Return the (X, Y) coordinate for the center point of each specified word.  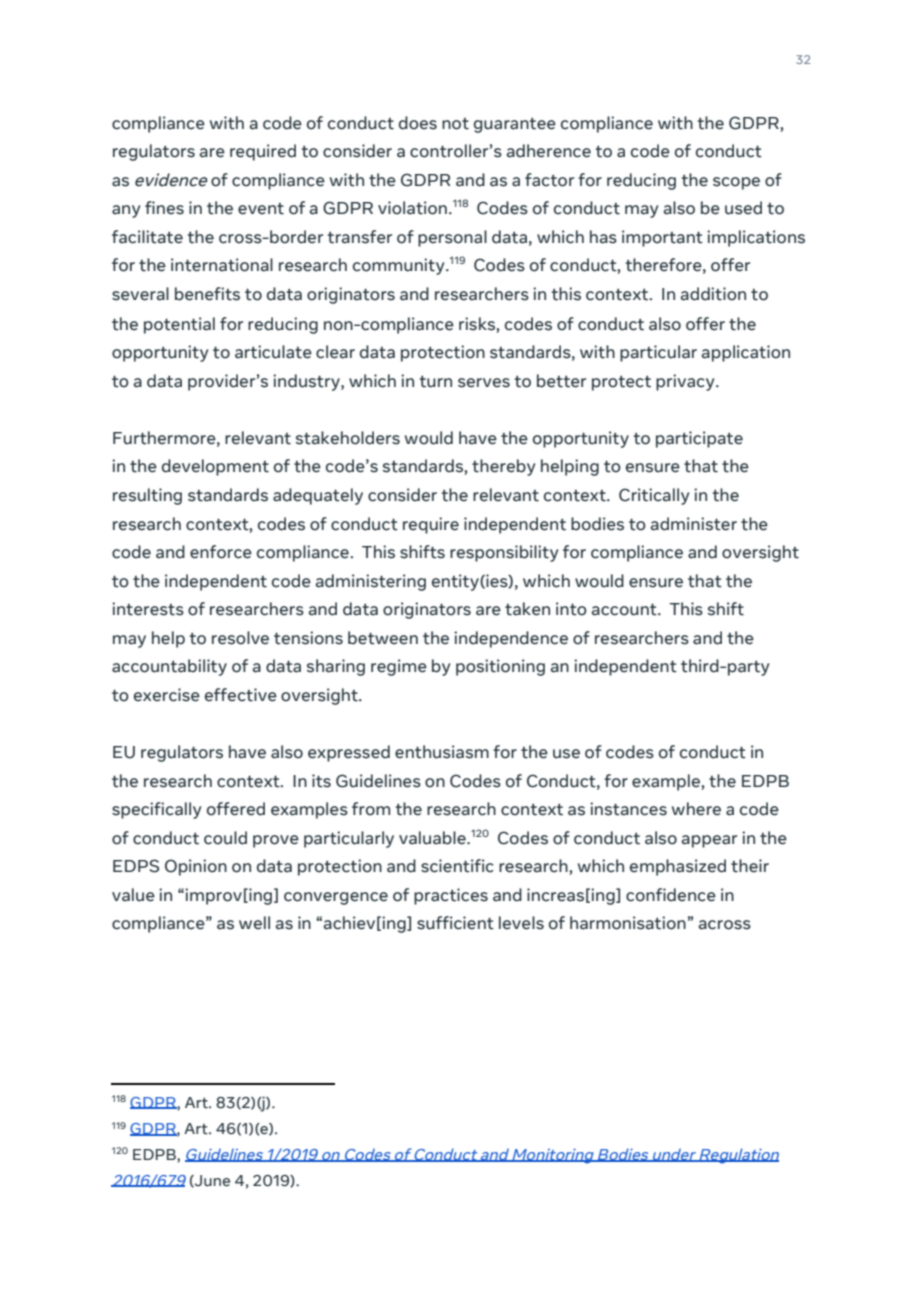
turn (435, 382)
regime (399, 667)
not (455, 124)
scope (736, 183)
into (571, 609)
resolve (240, 638)
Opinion (196, 867)
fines (164, 208)
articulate (273, 352)
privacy (686, 382)
